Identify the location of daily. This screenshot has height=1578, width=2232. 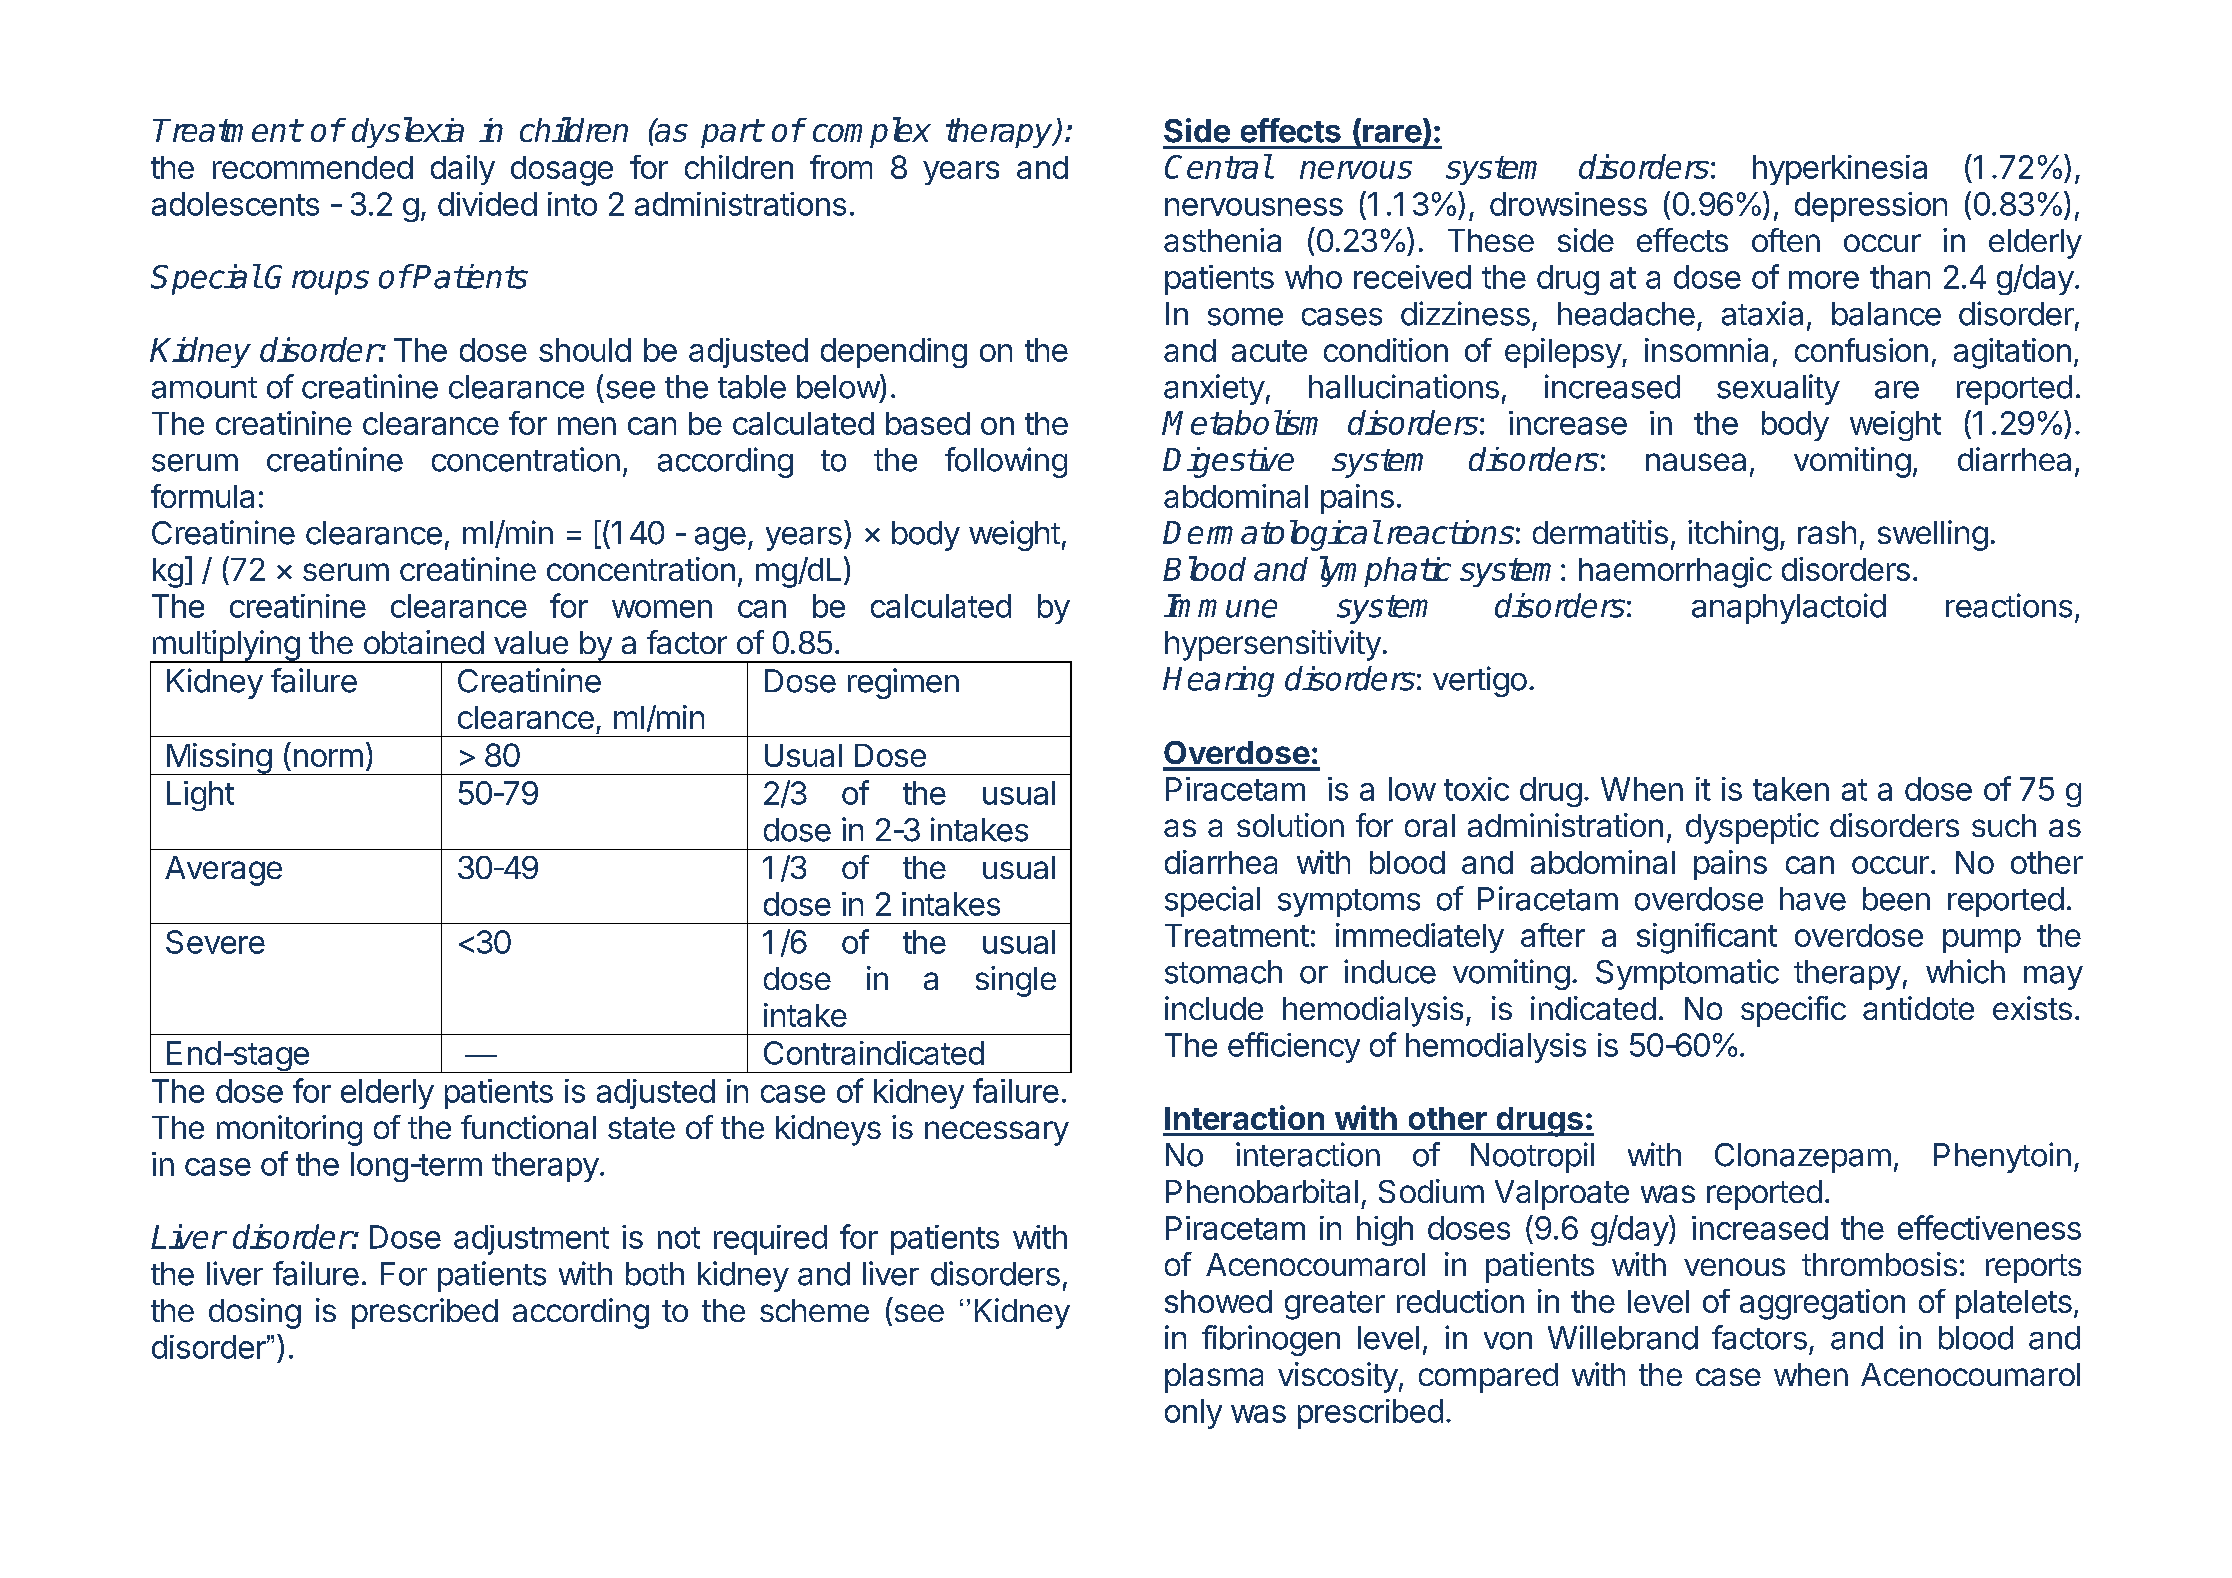
(463, 170).
